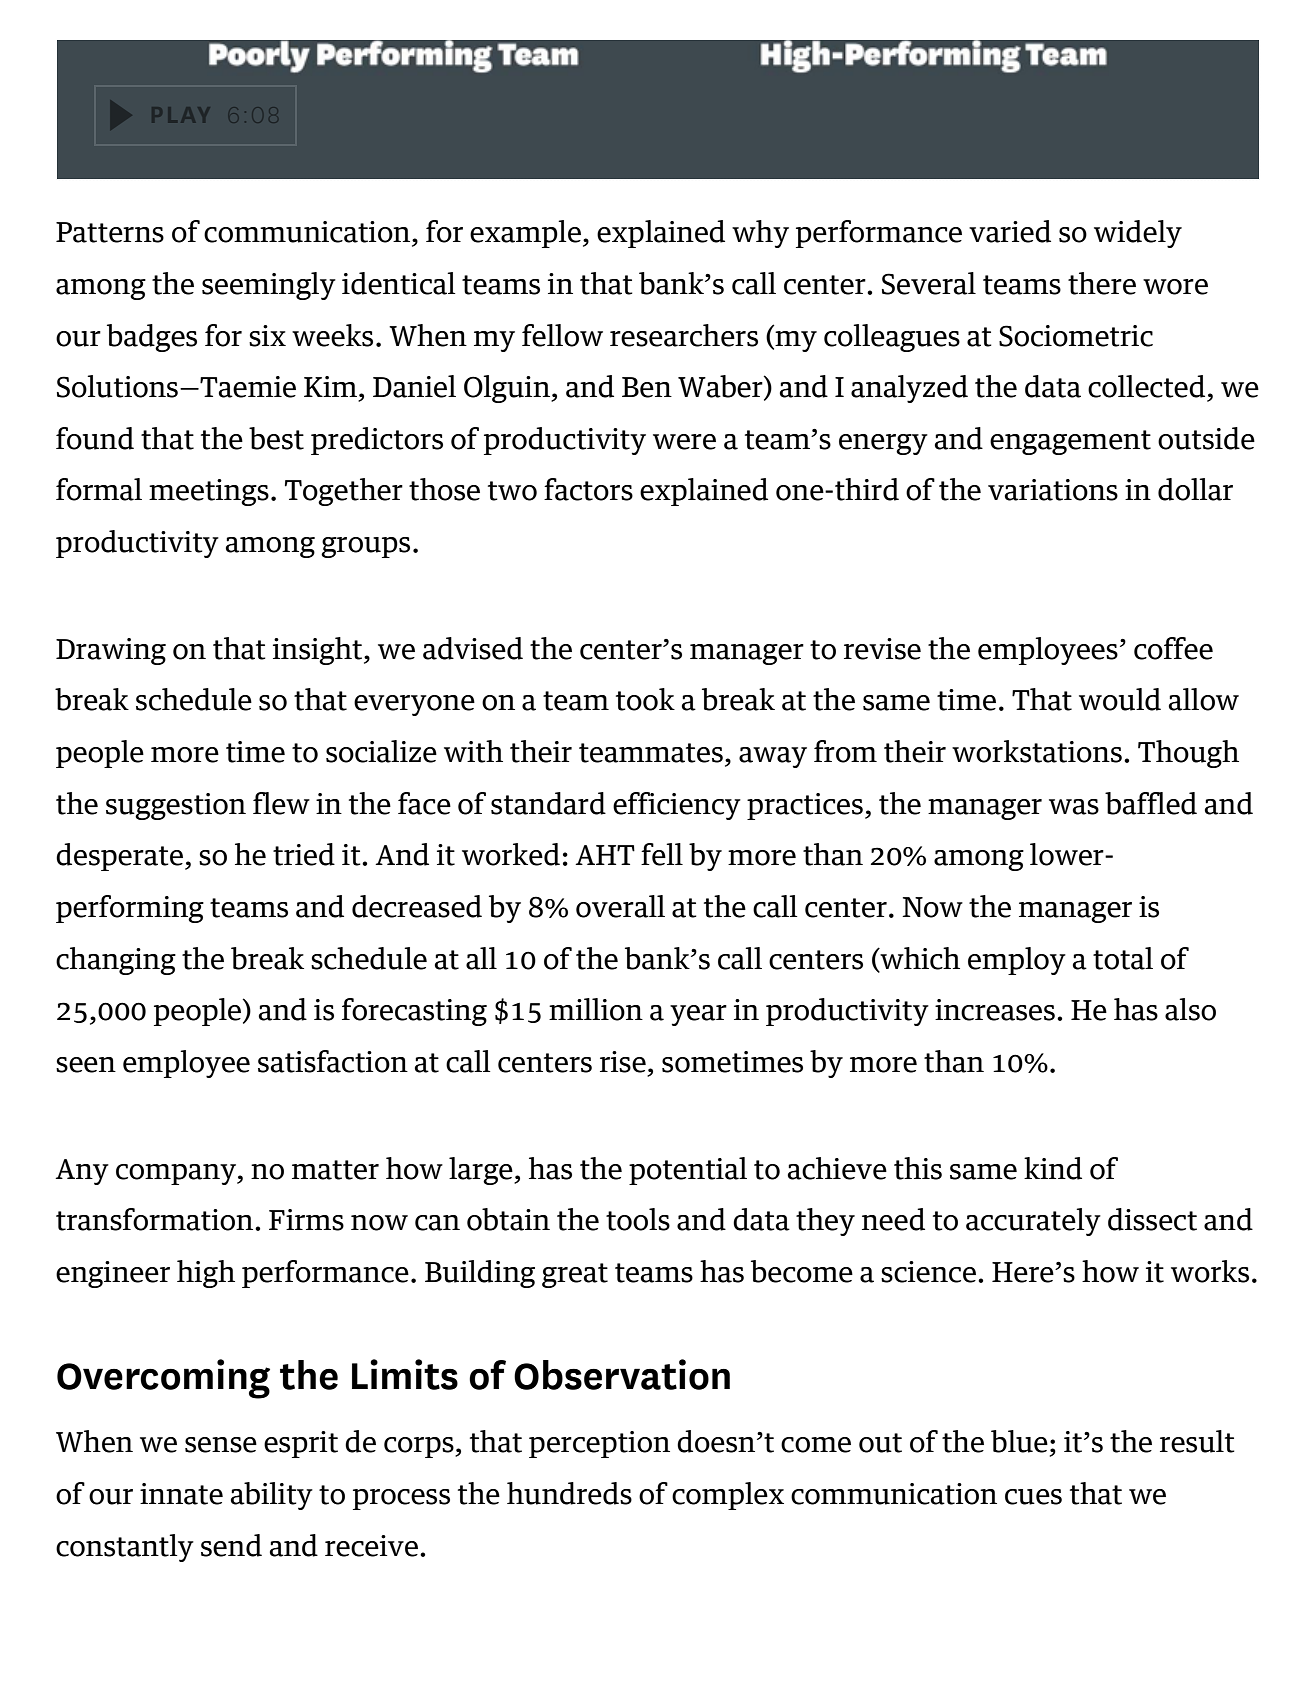  Describe the element at coordinates (620, 906) in the image. I see `overall` at that location.
